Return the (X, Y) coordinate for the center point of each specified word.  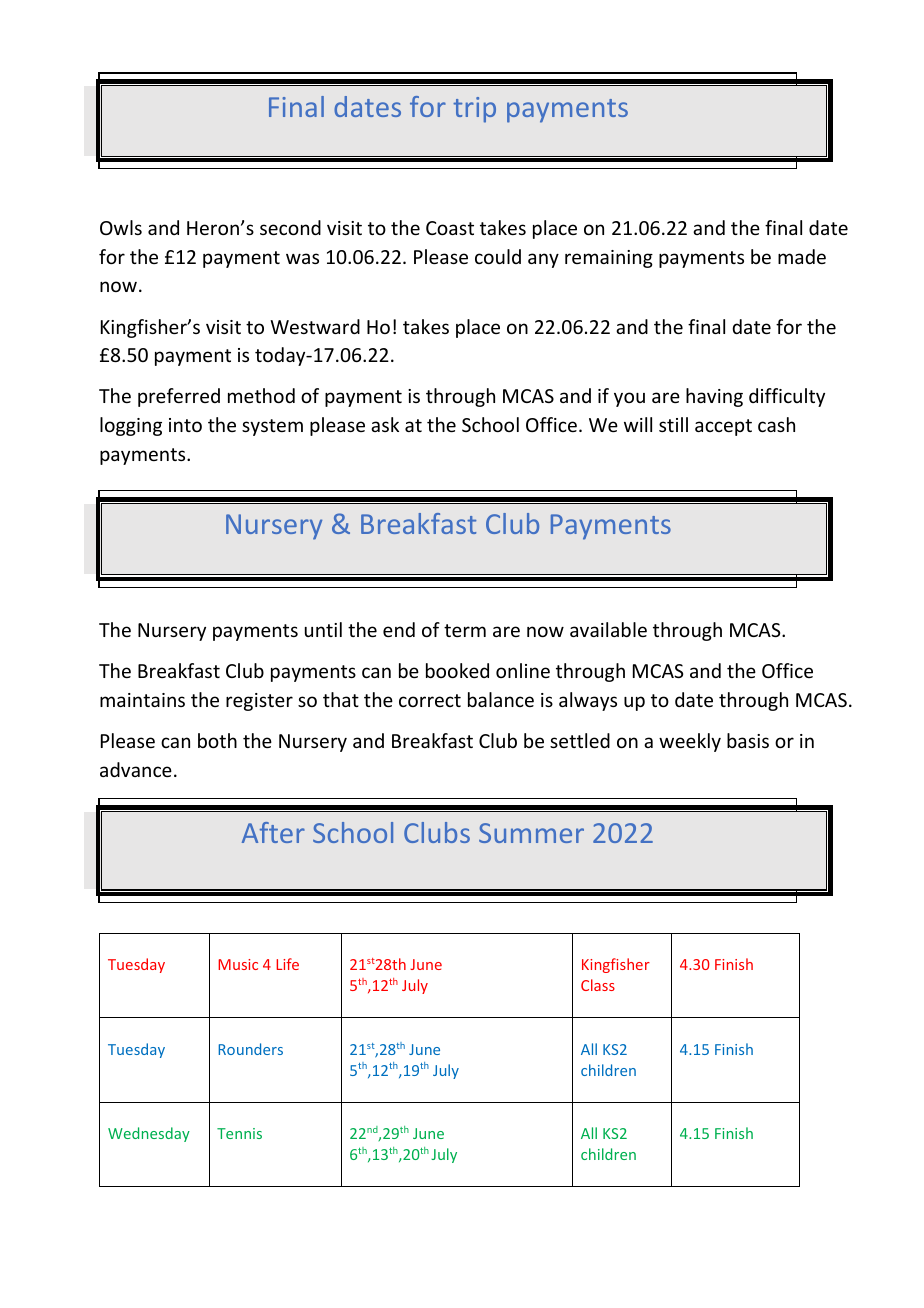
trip (474, 110)
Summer (531, 833)
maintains (142, 700)
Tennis (239, 1133)
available (608, 629)
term (465, 630)
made (802, 256)
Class (598, 985)
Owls (121, 227)
